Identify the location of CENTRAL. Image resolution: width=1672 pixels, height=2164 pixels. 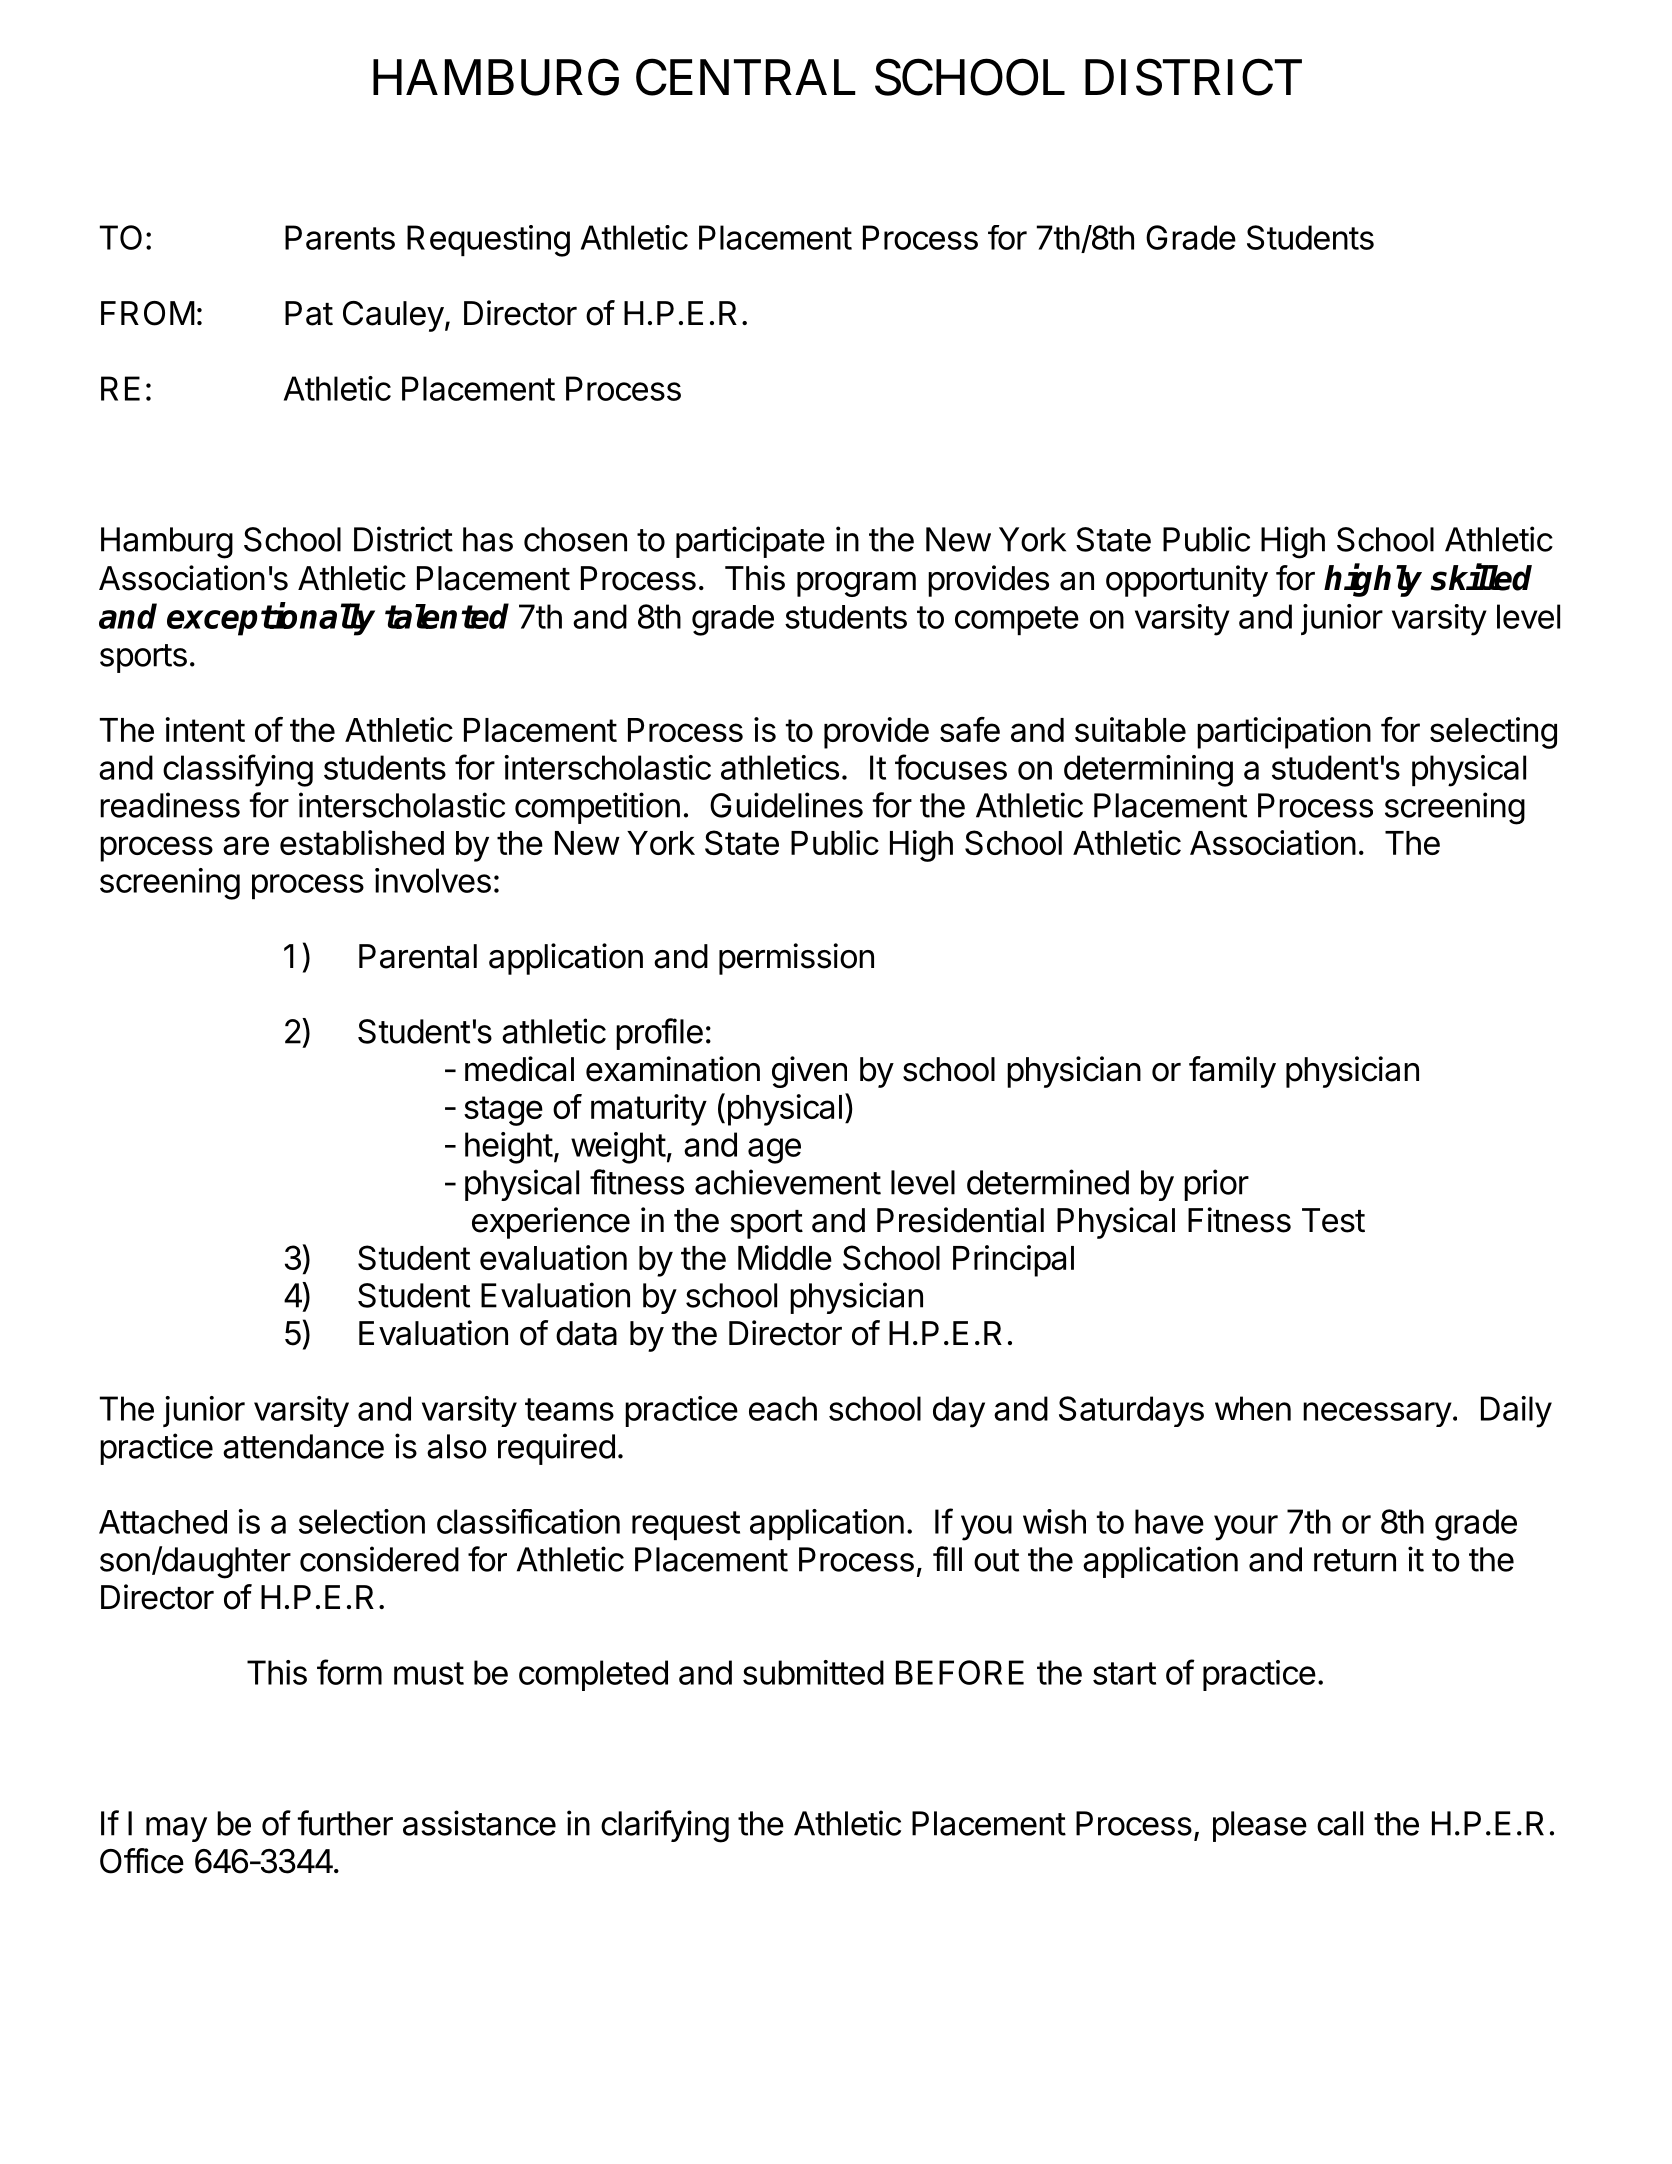
(746, 77).
